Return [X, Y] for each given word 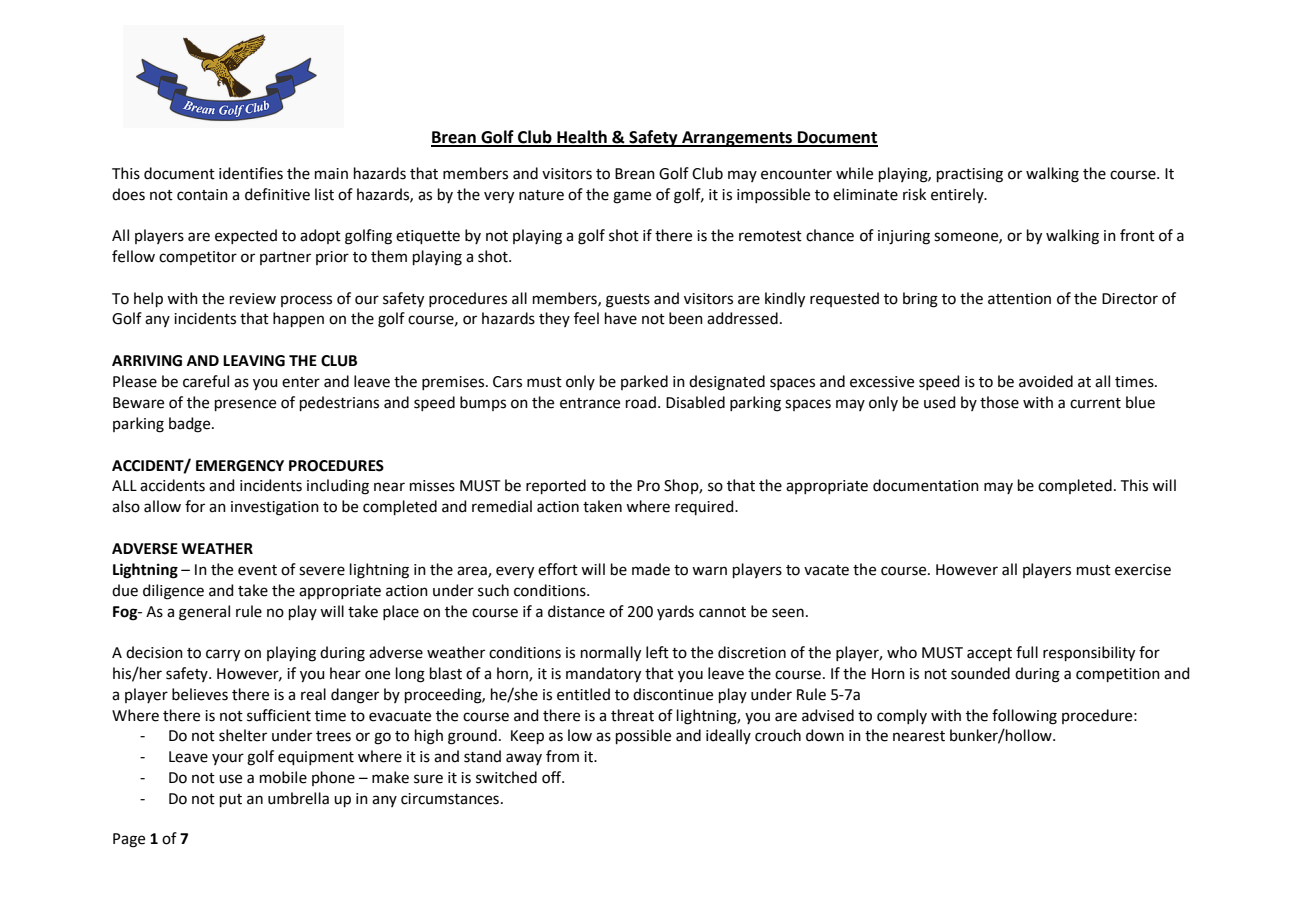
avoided [1046, 381]
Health [582, 138]
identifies [251, 173]
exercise [1143, 570]
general [204, 613]
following [1024, 717]
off [553, 777]
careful [206, 381]
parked [644, 382]
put [231, 800]
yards [675, 612]
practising [970, 175]
